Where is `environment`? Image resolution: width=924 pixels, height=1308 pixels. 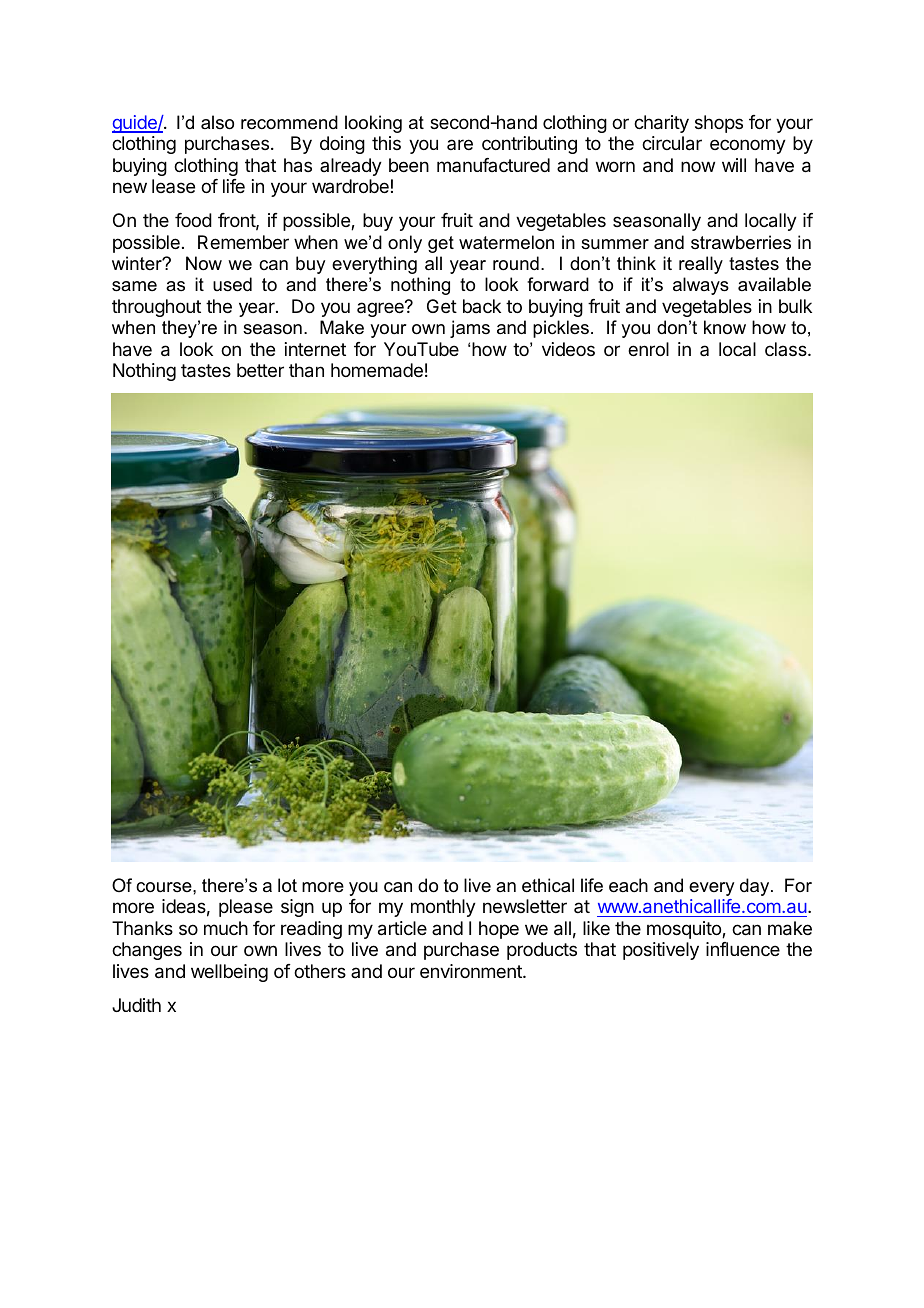
environment is located at coordinates (472, 971).
